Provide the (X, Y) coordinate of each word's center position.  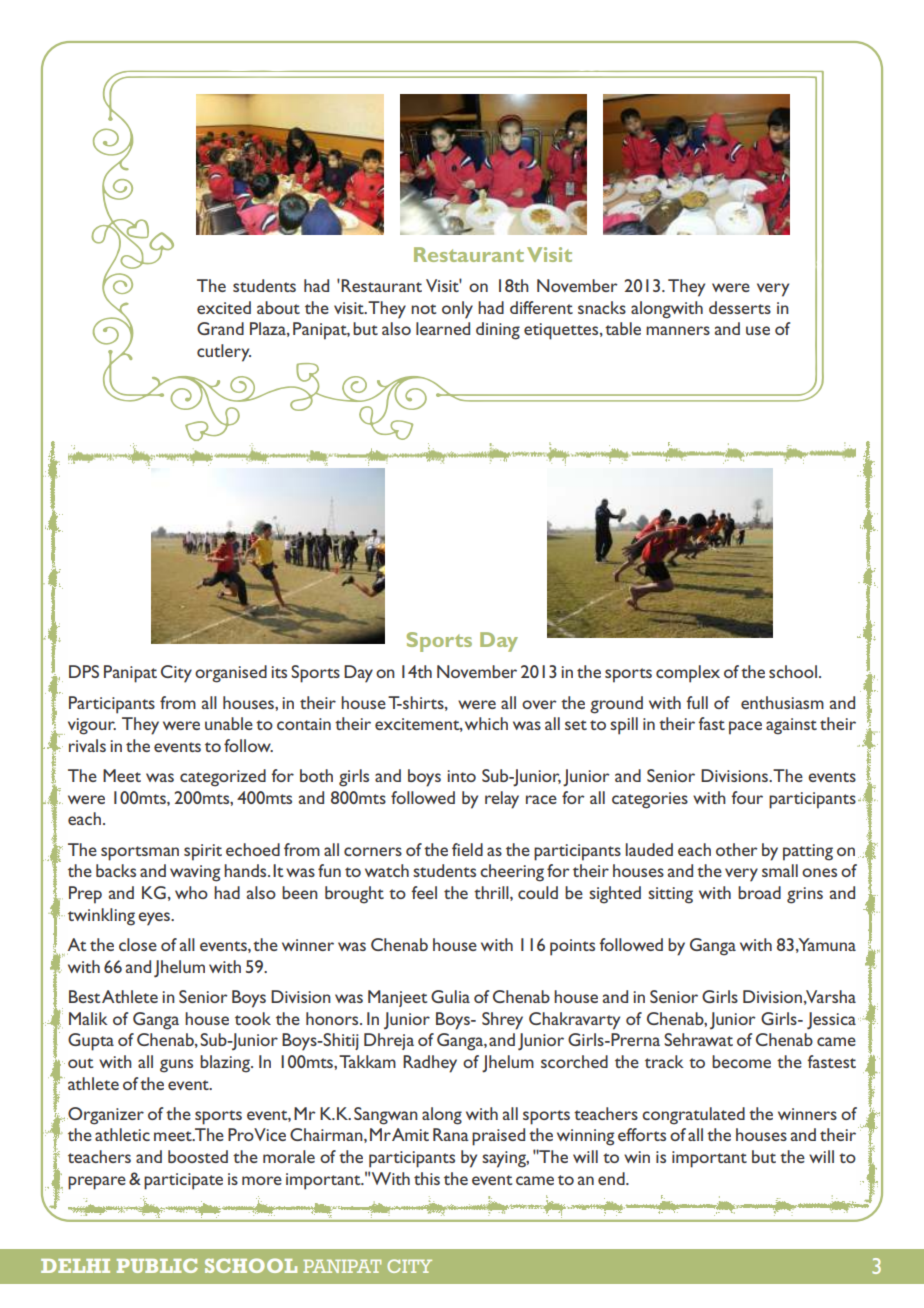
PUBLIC (157, 1265)
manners (678, 330)
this (427, 1178)
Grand (220, 328)
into (462, 776)
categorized (223, 778)
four (747, 797)
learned (443, 328)
